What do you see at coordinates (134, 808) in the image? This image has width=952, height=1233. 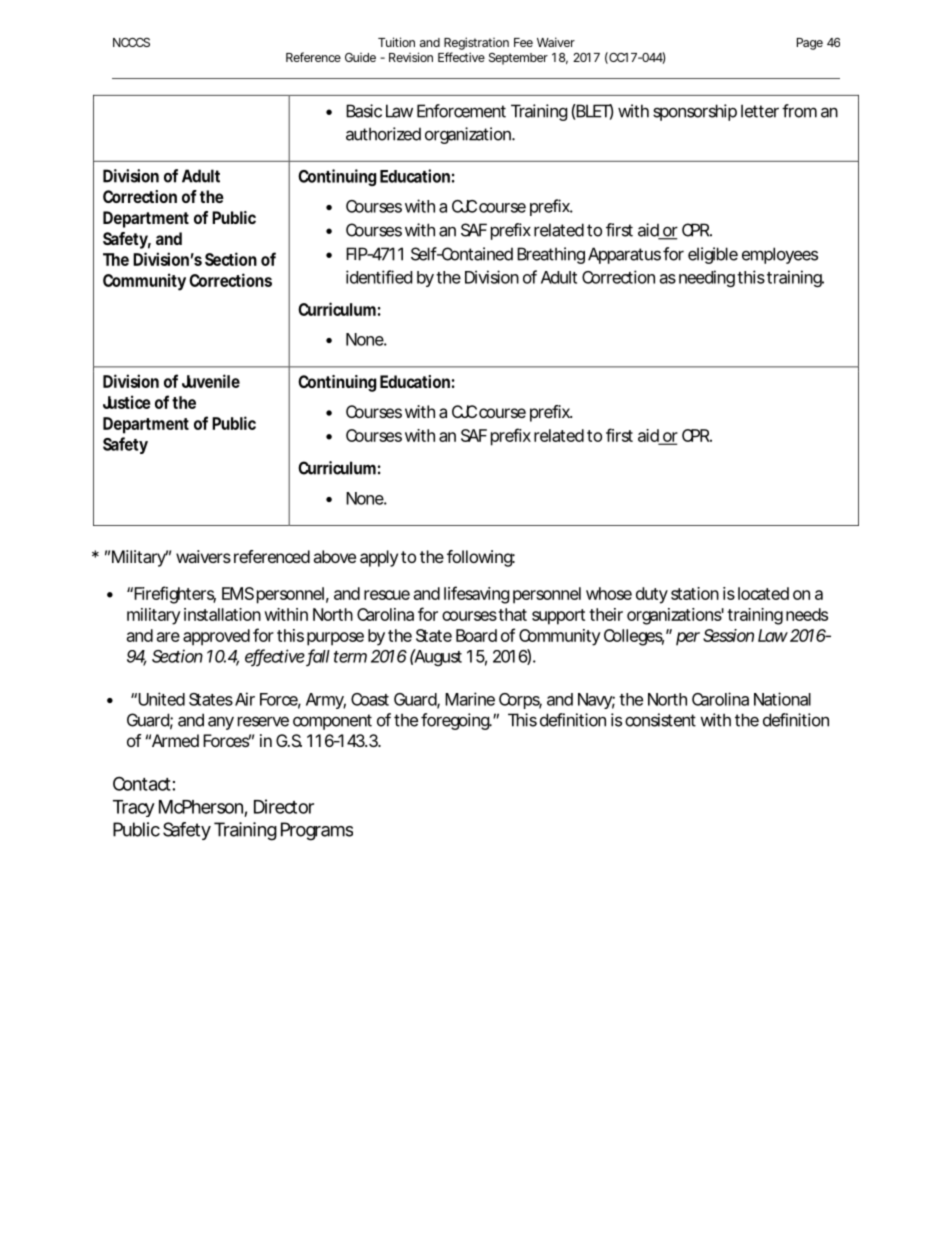 I see `Tracy` at bounding box center [134, 808].
